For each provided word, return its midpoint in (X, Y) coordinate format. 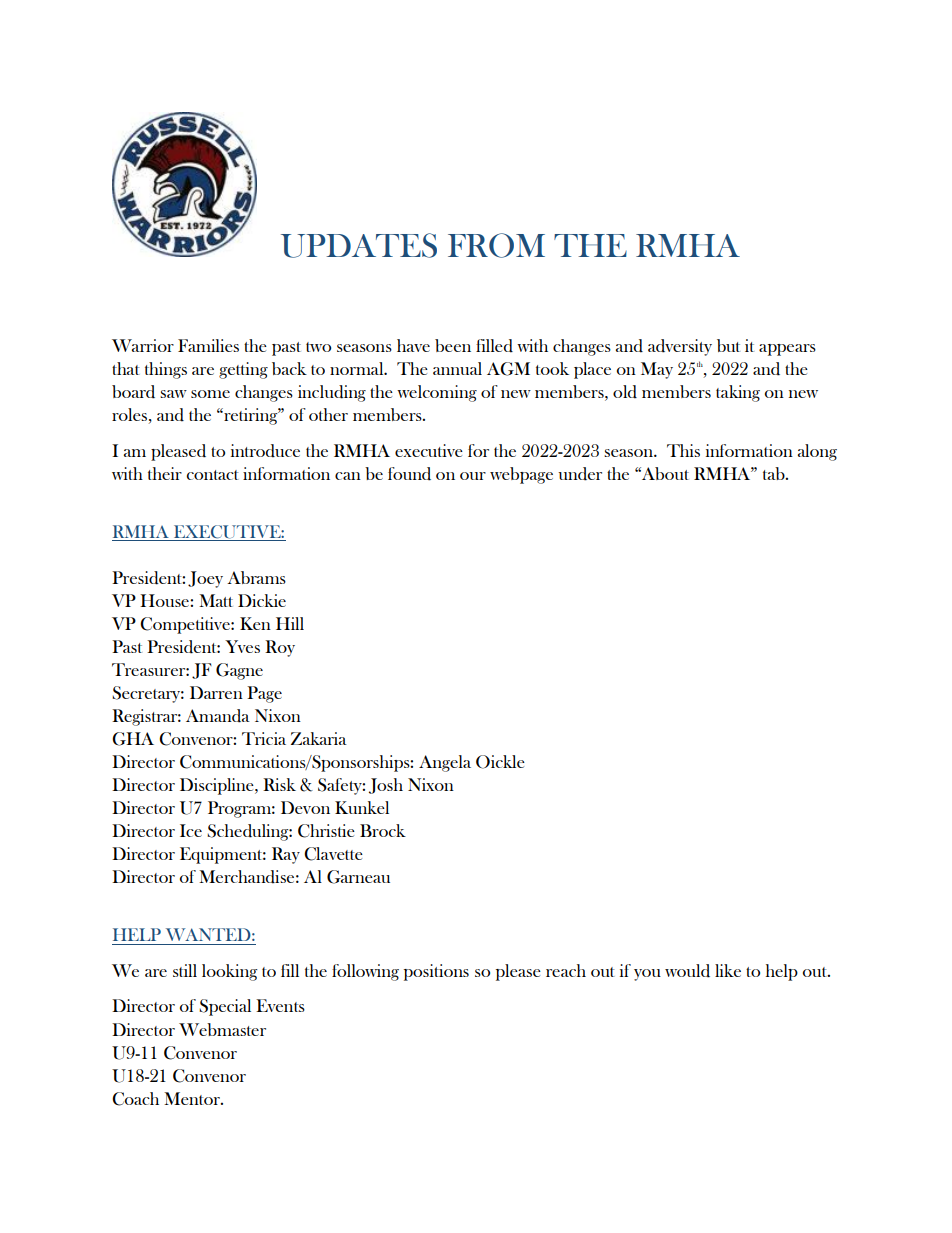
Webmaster (222, 1029)
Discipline (218, 786)
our (473, 476)
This (683, 450)
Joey (205, 579)
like (728, 970)
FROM (496, 245)
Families (208, 345)
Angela (445, 763)
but (728, 345)
